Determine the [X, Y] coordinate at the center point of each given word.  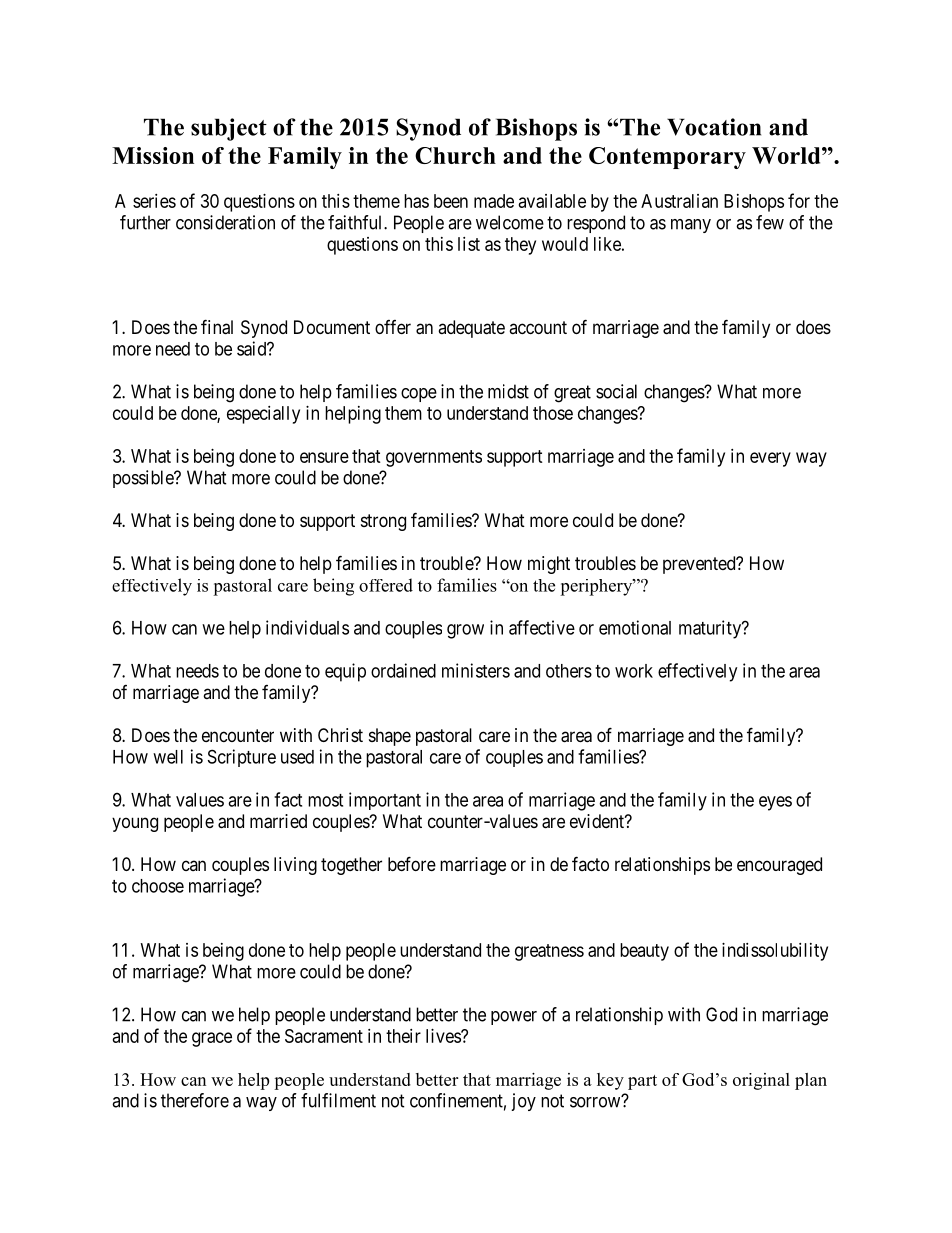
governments [434, 458]
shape [390, 737]
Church [455, 155]
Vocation [714, 127]
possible [144, 479]
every [770, 459]
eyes [775, 803]
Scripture [242, 758]
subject [229, 129]
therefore [195, 1100]
